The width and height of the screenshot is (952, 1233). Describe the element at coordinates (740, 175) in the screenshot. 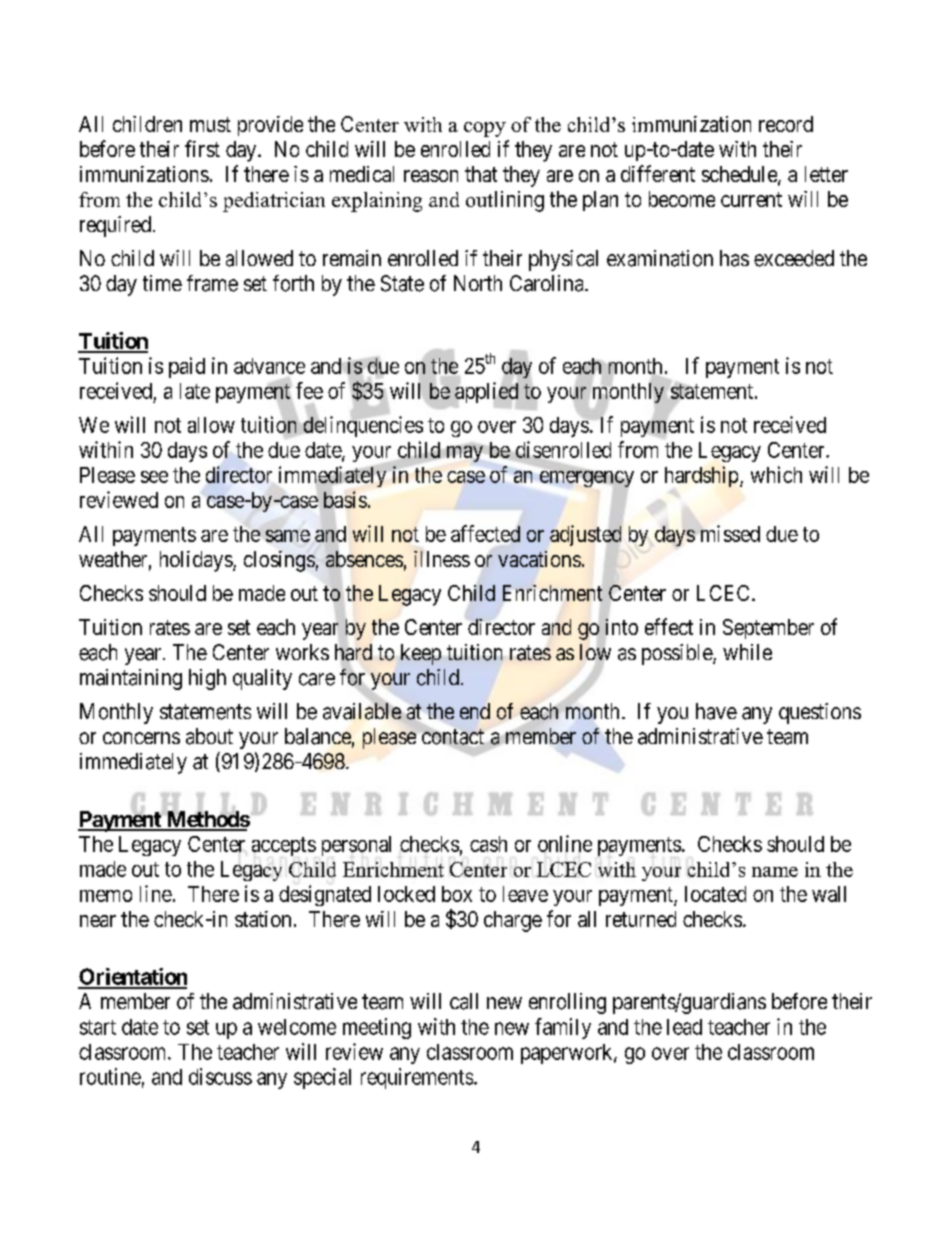

I see `schedule` at that location.
